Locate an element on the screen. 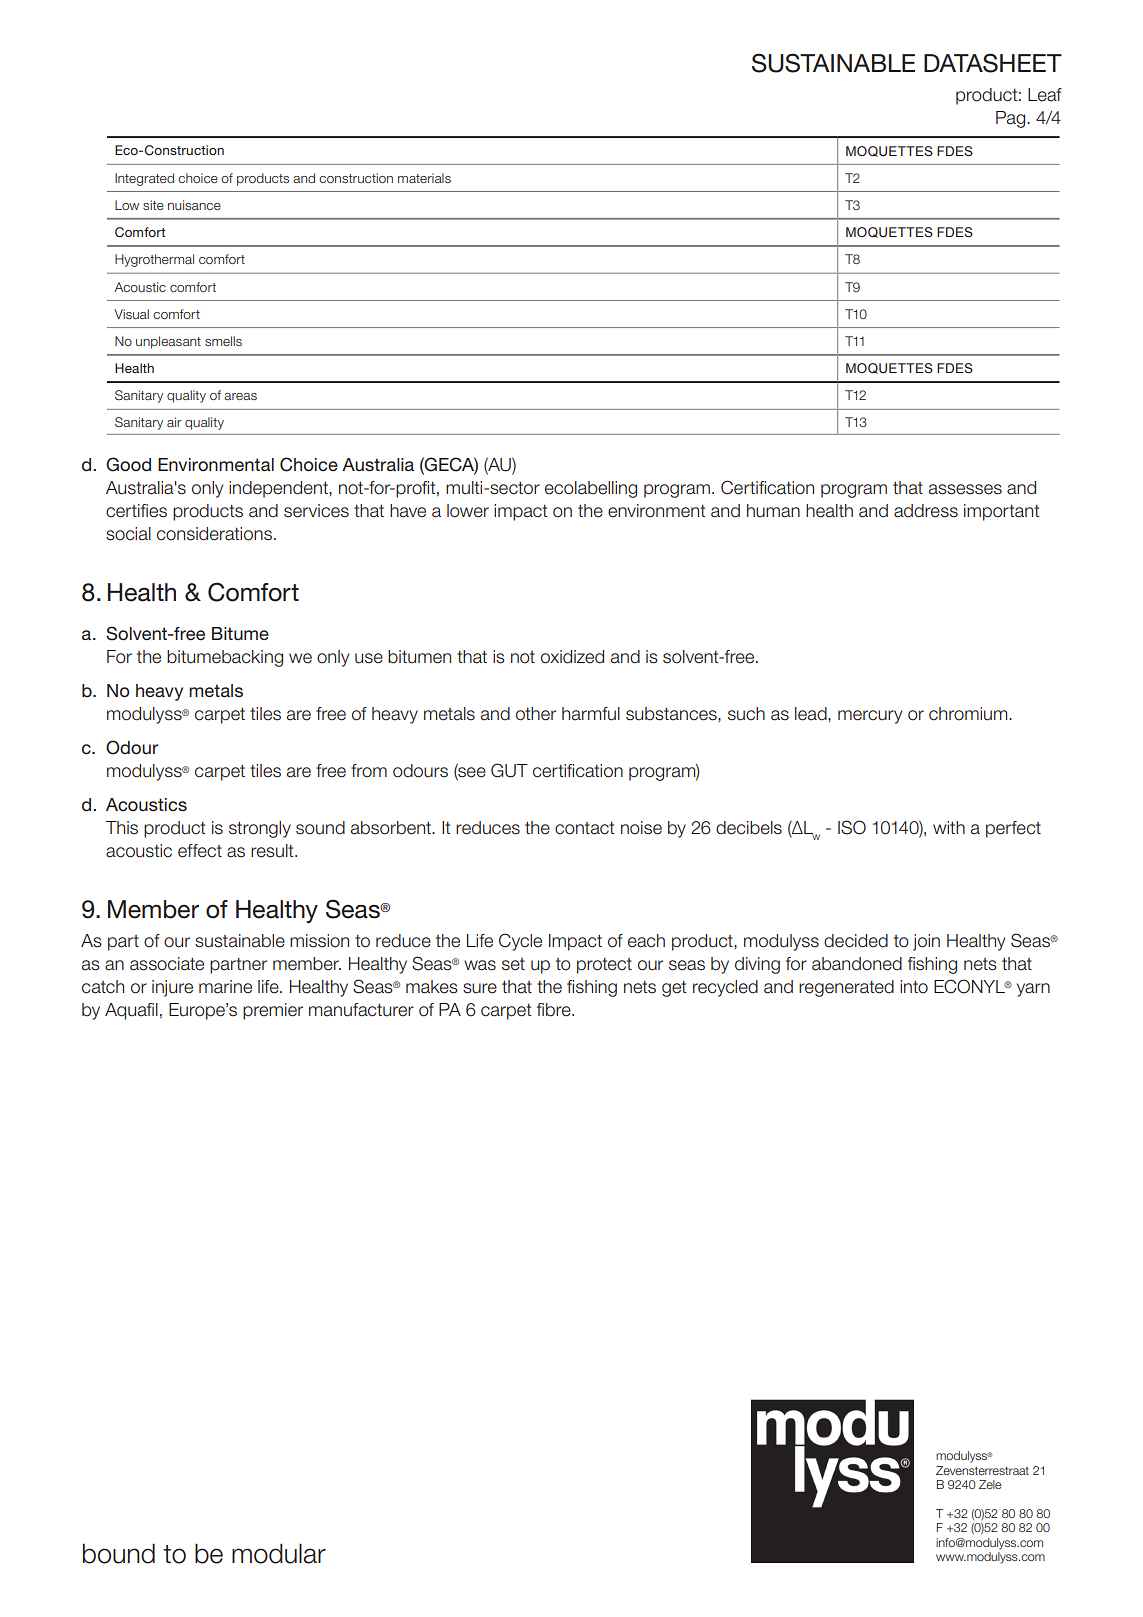 The height and width of the screenshot is (1617, 1143). air is located at coordinates (174, 422).
